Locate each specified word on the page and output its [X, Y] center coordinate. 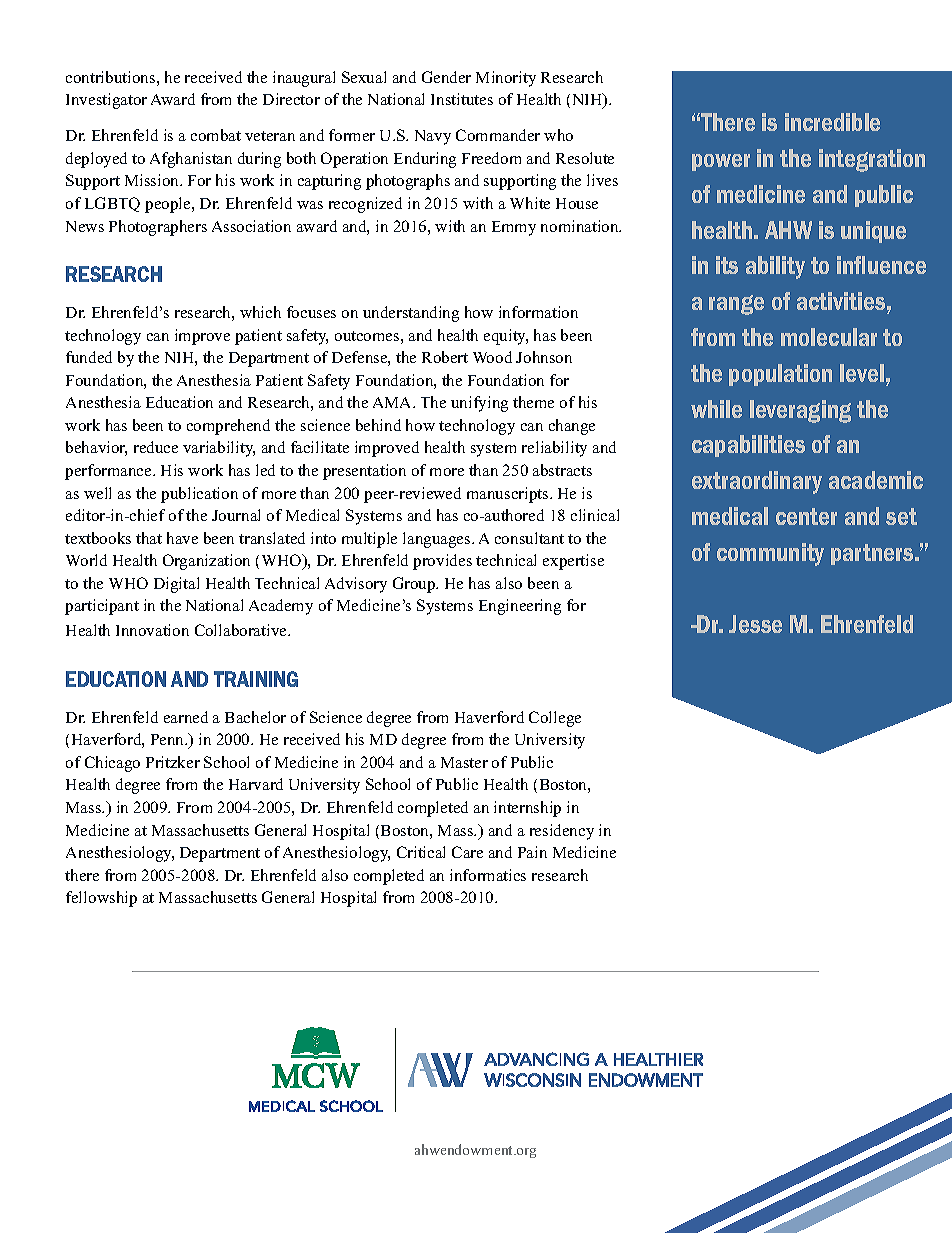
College [555, 719]
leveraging [800, 411]
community [770, 554]
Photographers [158, 228]
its [727, 265]
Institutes [462, 99]
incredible [832, 122]
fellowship [101, 899]
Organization [206, 562]
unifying [479, 404]
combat [216, 135]
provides [442, 562]
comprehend [228, 427]
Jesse [755, 624]
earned [186, 717]
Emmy [514, 228]
